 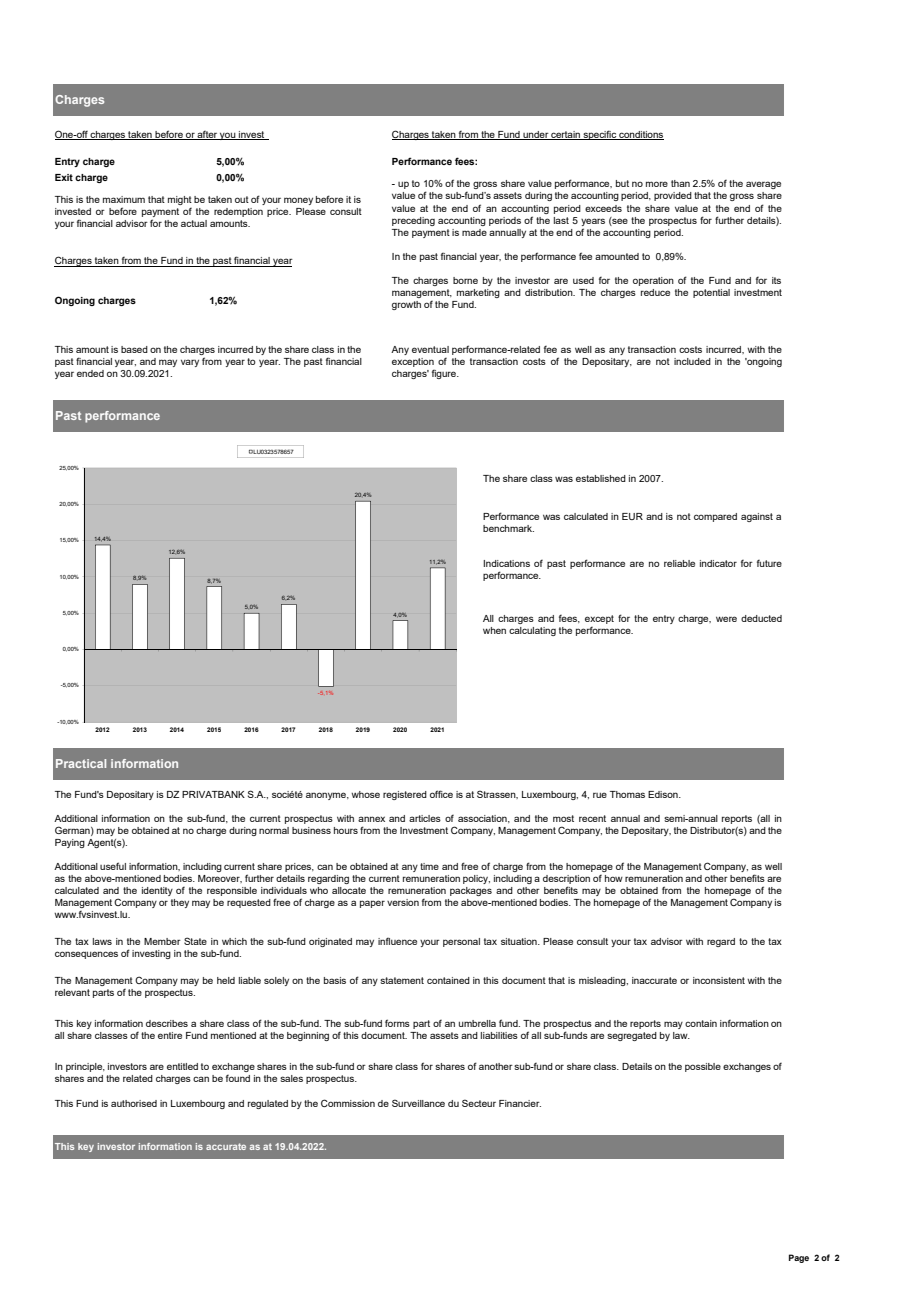 What do you see at coordinates (81, 763) in the document?
I see `Practical` at bounding box center [81, 763].
